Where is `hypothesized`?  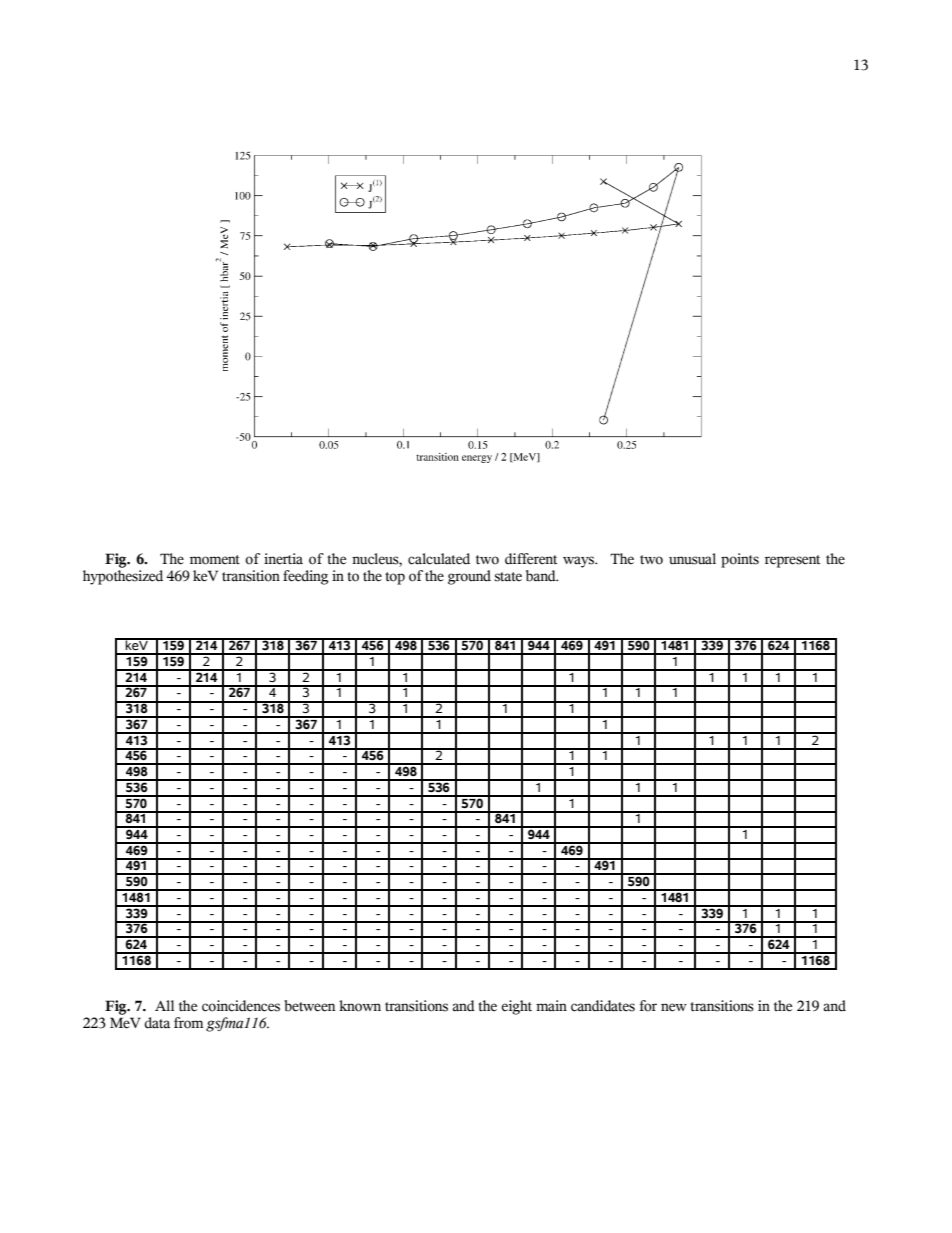
hypothesized is located at coordinates (123, 577).
